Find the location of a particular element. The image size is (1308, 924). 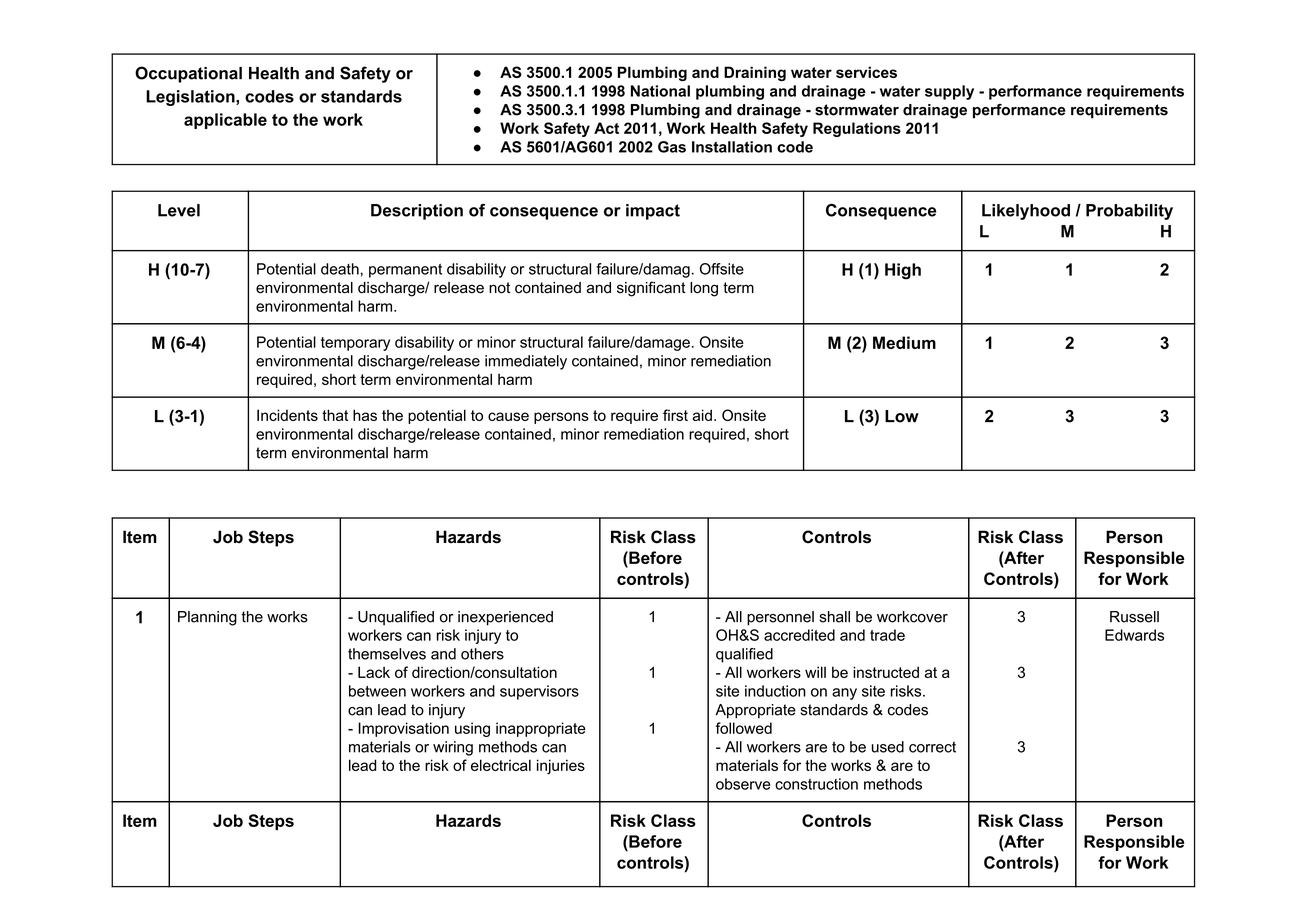

supply is located at coordinates (949, 92).
